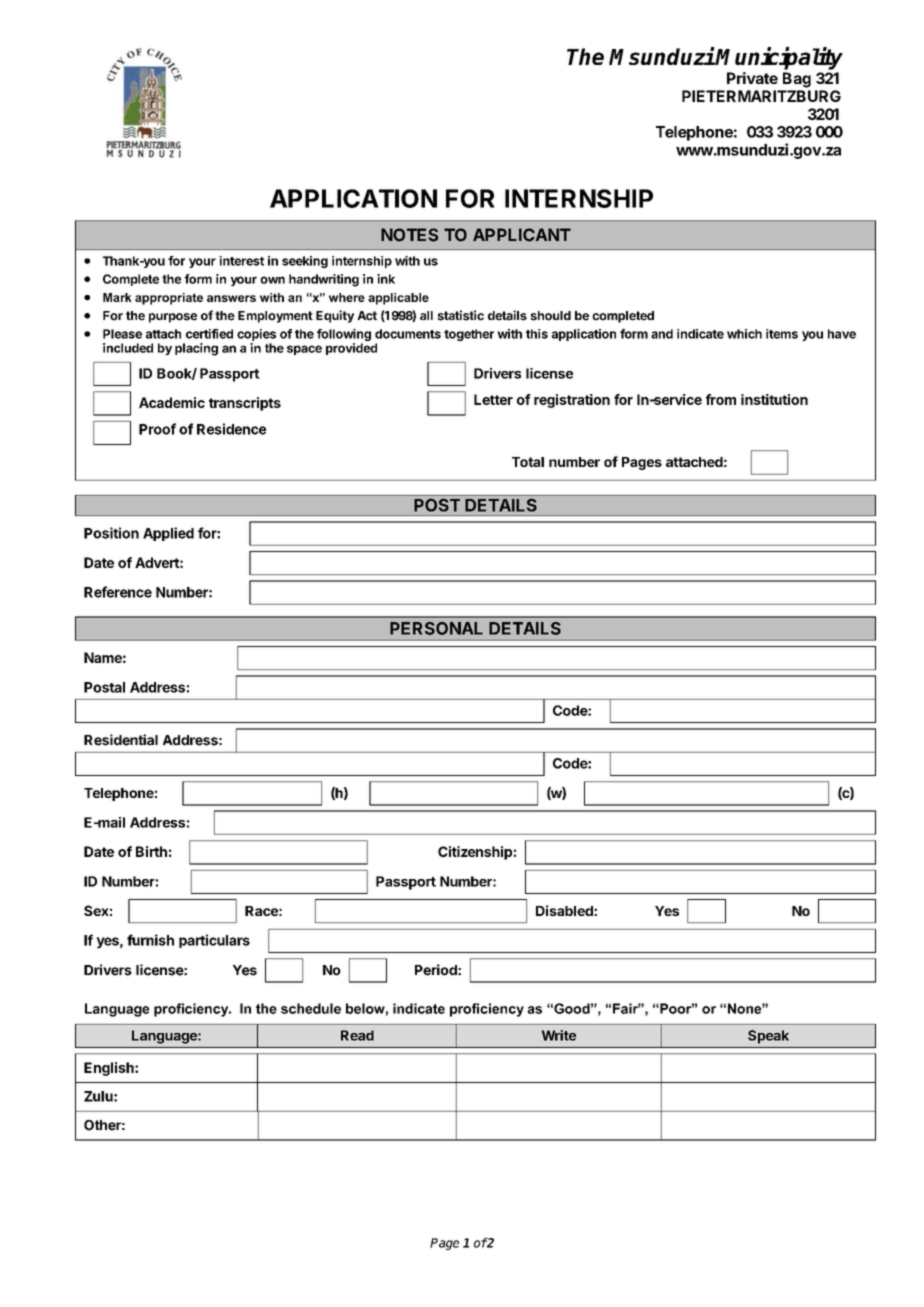 This document has width=924, height=1307. I want to click on Applied, so click(168, 534).
